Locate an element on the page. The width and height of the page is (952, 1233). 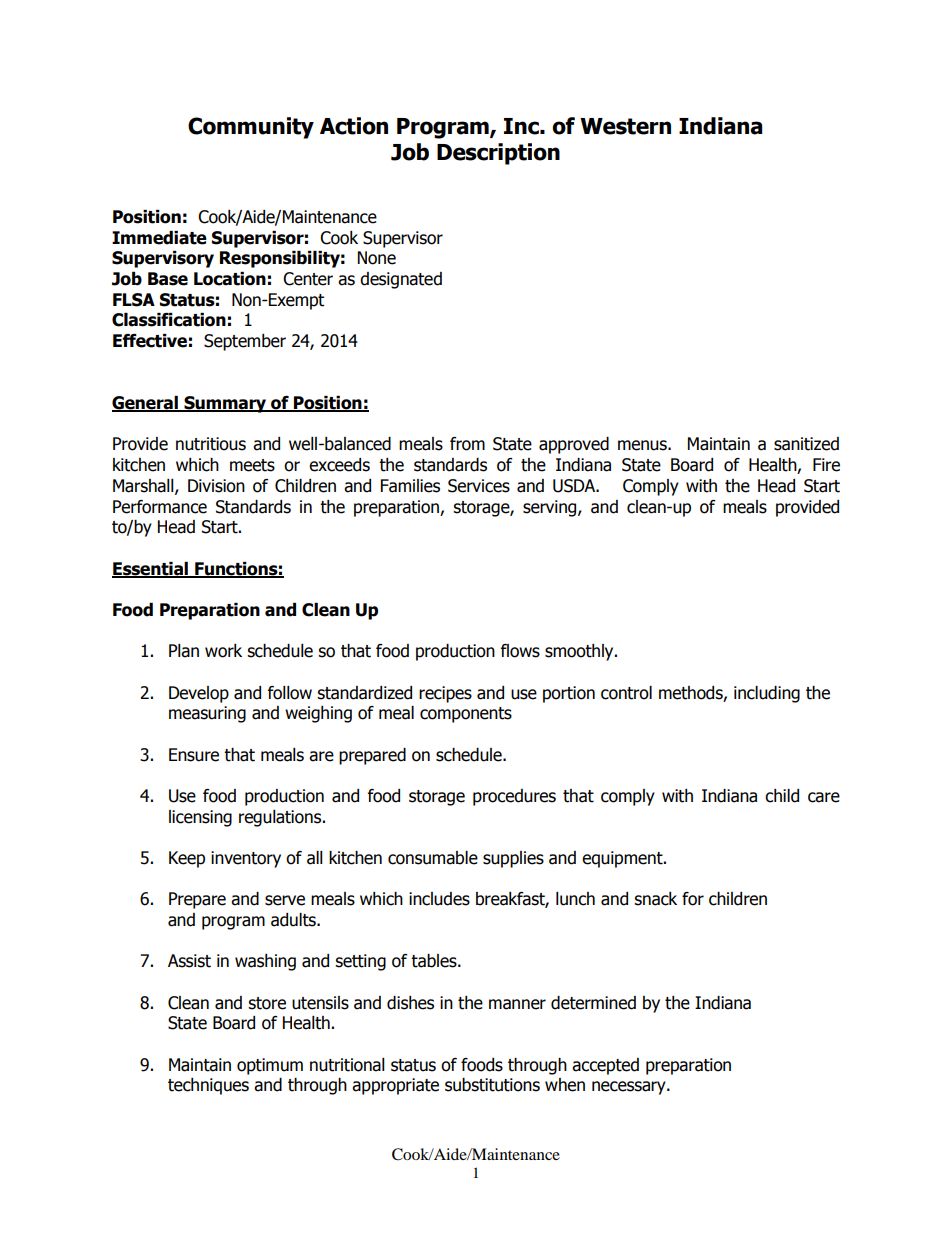
supplies is located at coordinates (513, 859).
